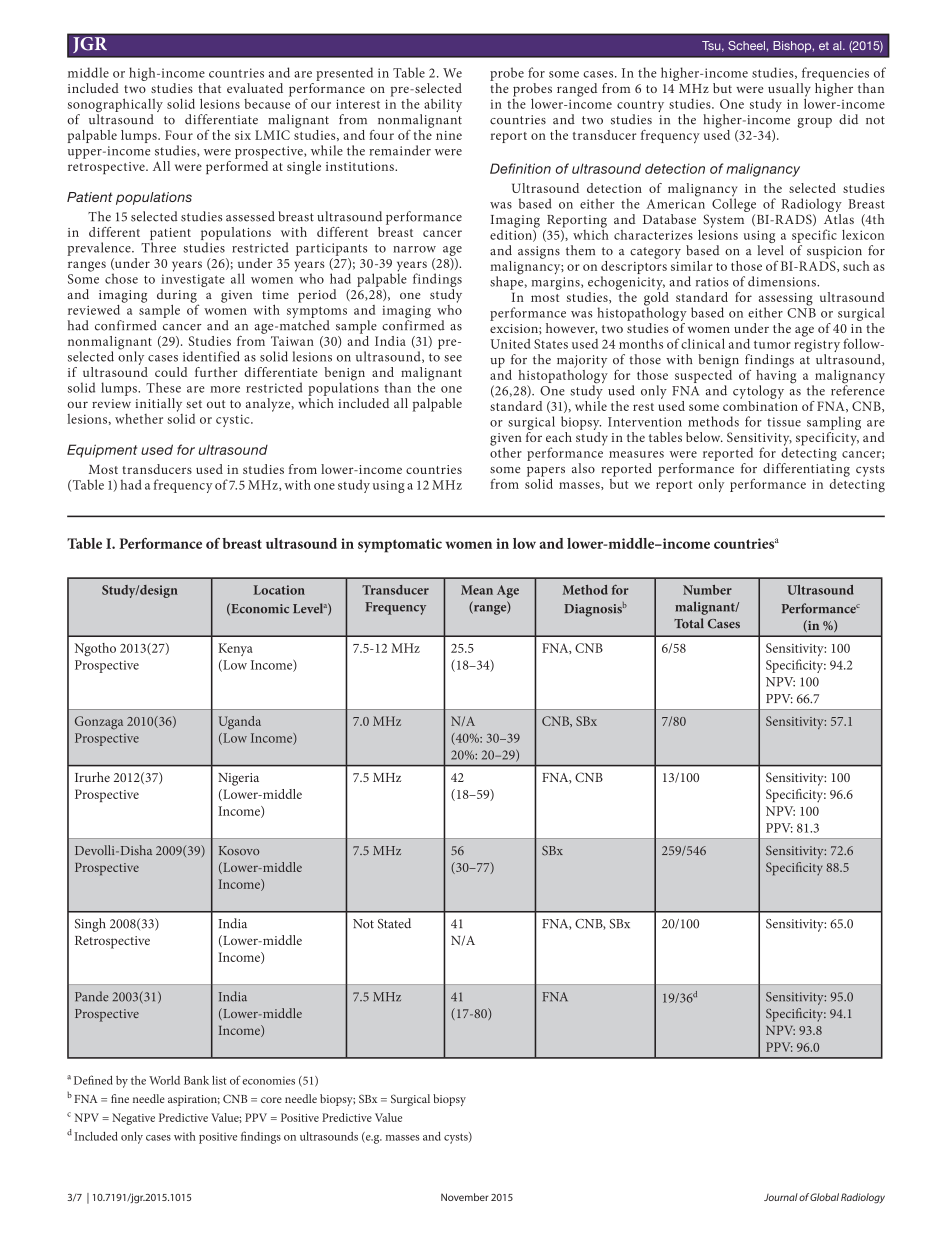  What do you see at coordinates (789, 91) in the screenshot?
I see `usually` at bounding box center [789, 91].
